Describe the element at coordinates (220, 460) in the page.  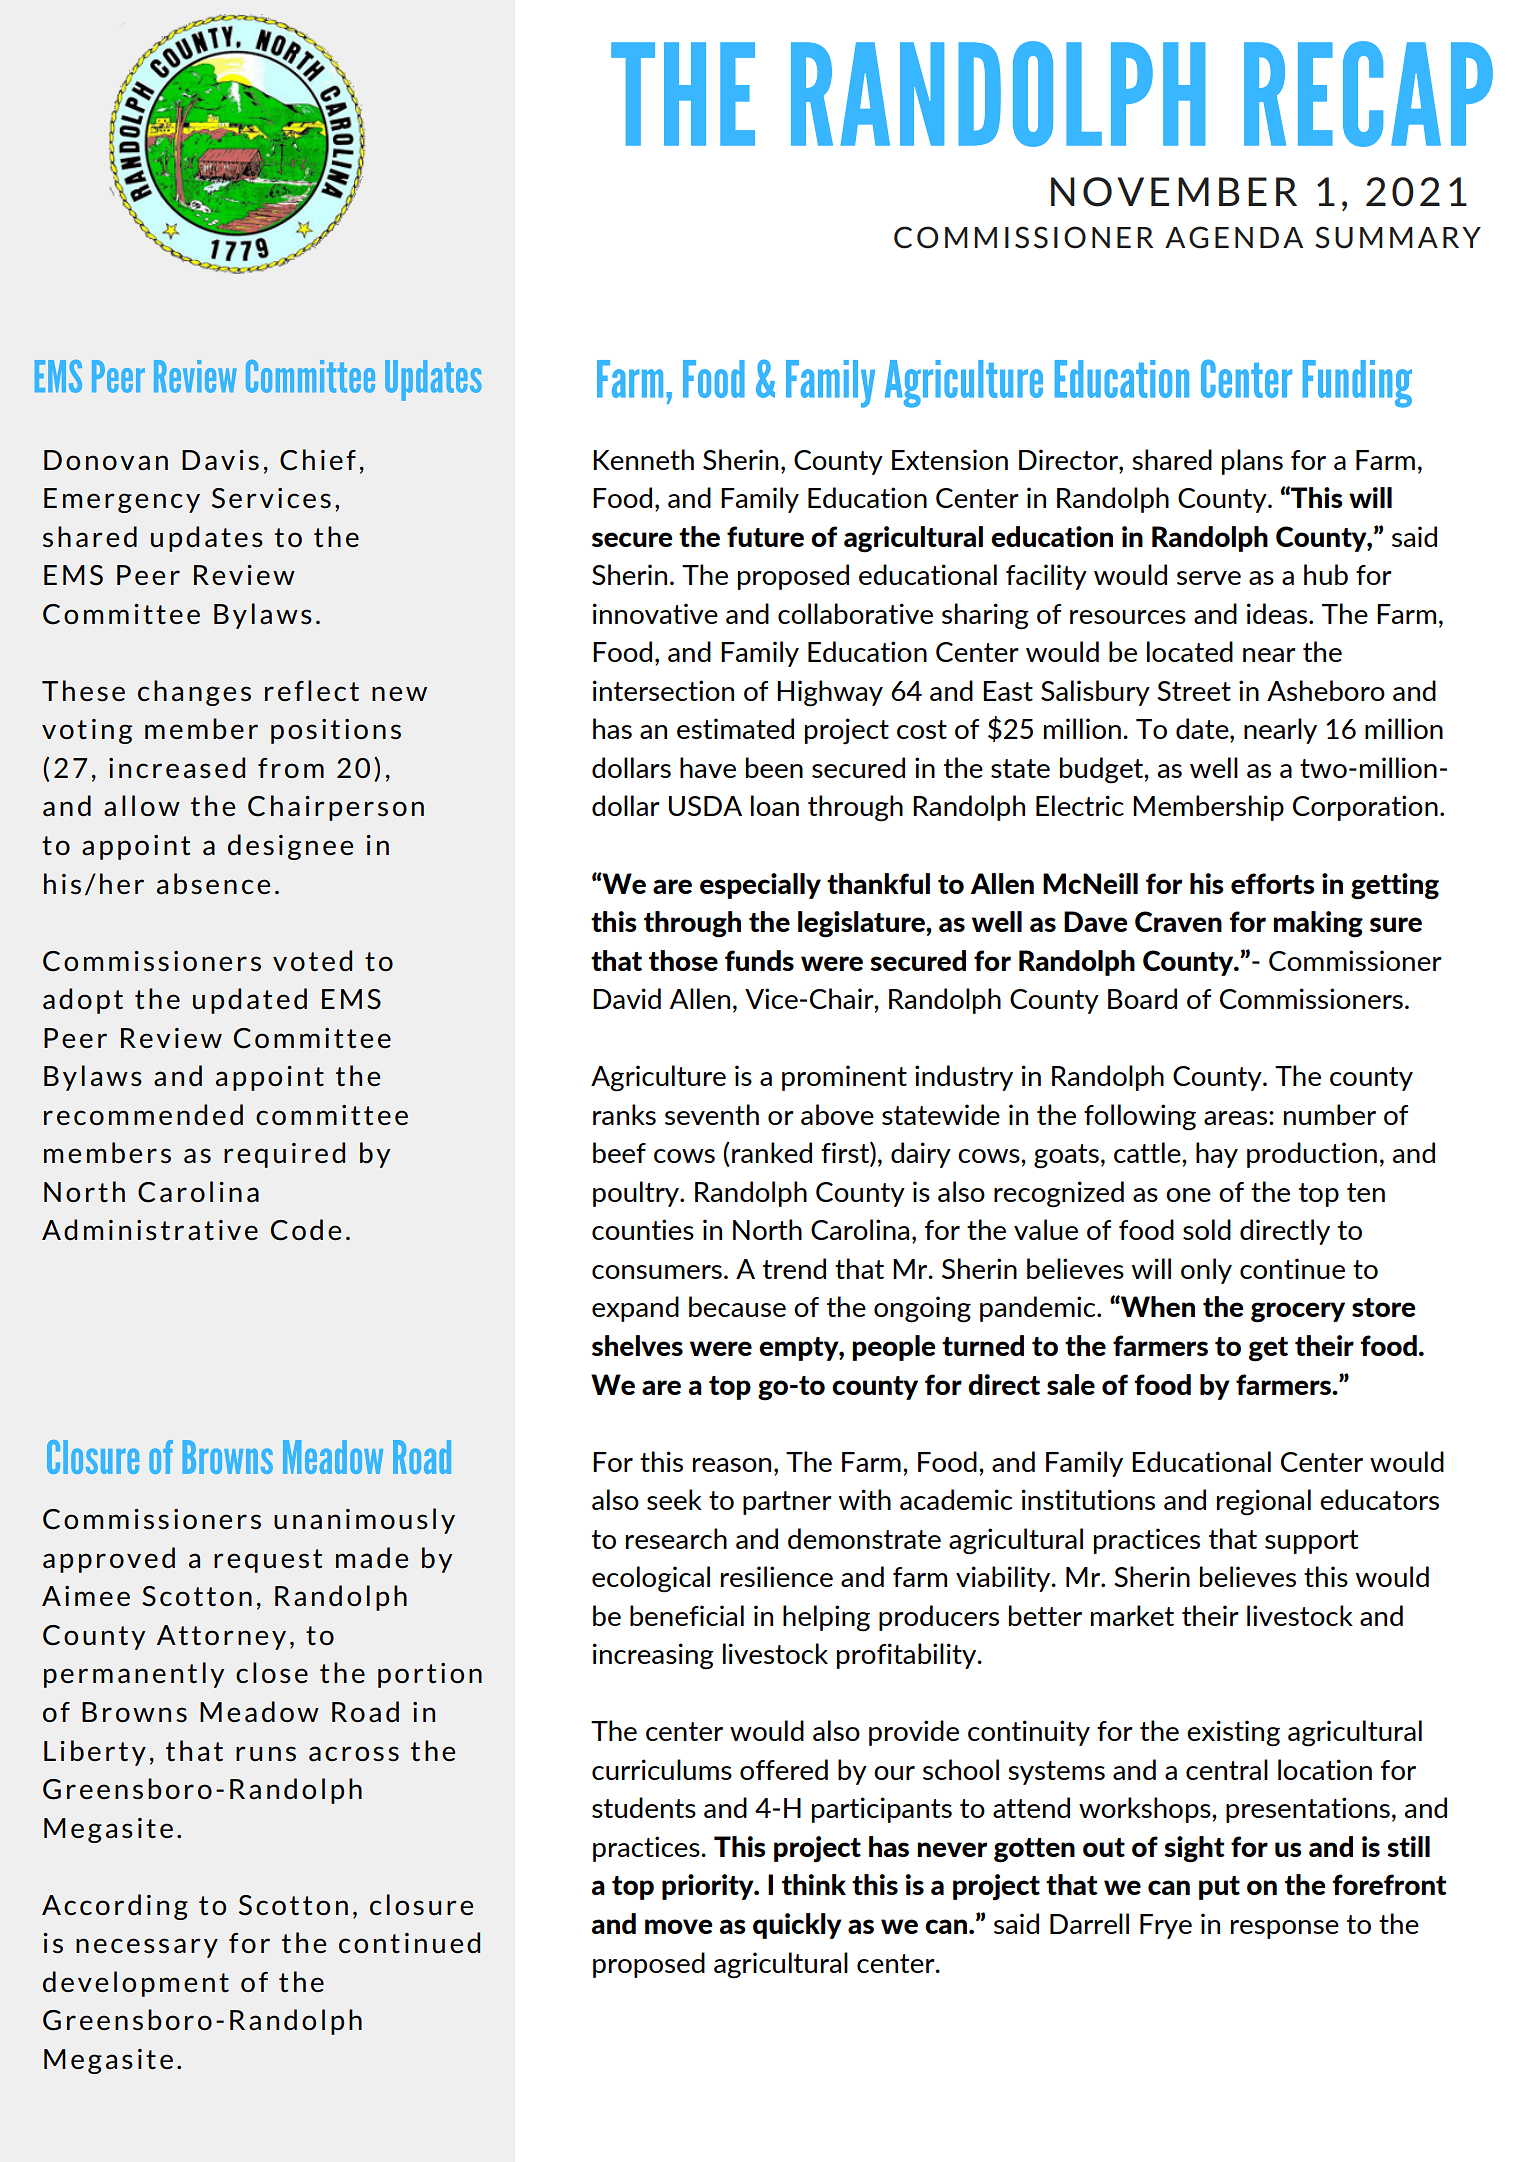
I see `Davis` at that location.
